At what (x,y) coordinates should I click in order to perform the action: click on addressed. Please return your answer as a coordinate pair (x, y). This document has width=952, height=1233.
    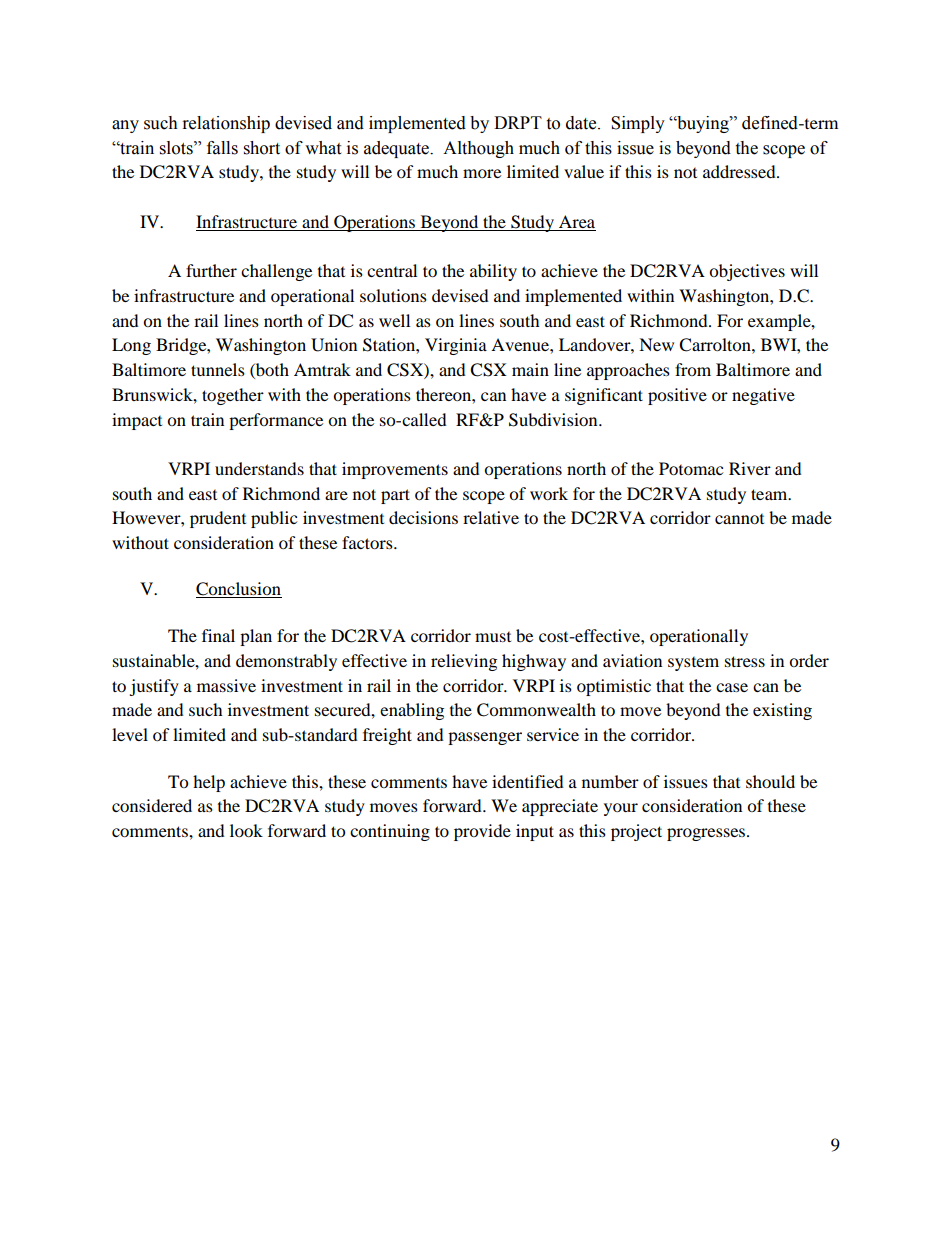
    Looking at the image, I should click on (740, 171).
